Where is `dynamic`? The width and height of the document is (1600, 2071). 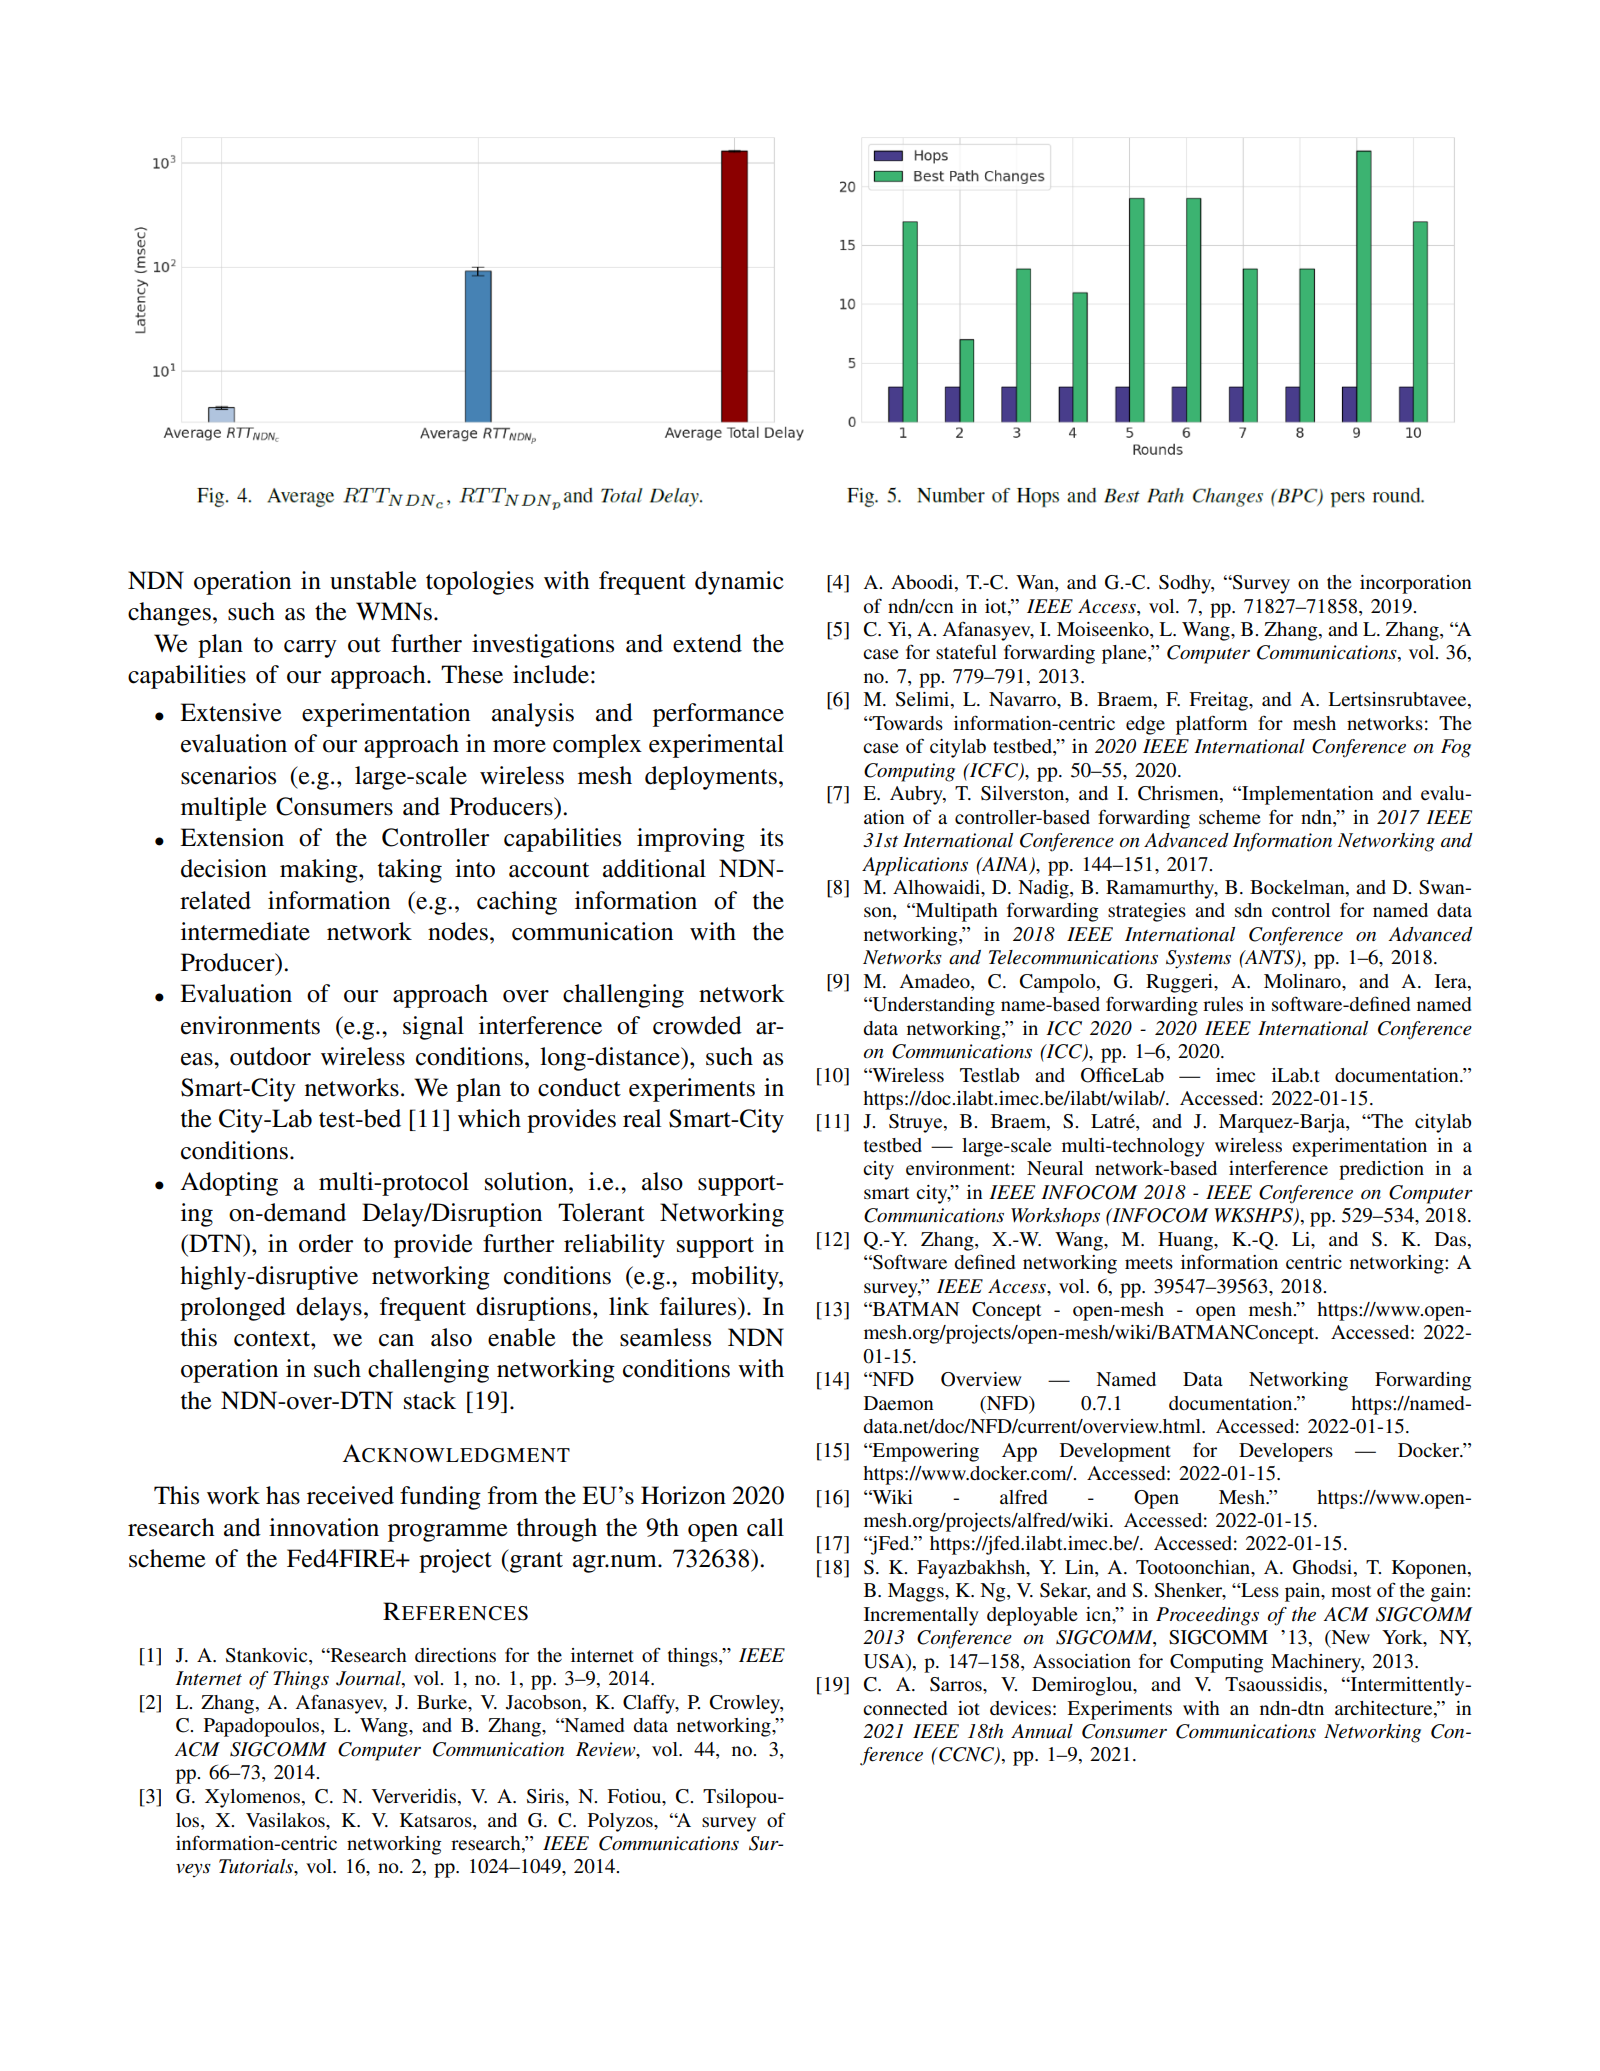 dynamic is located at coordinates (739, 583).
